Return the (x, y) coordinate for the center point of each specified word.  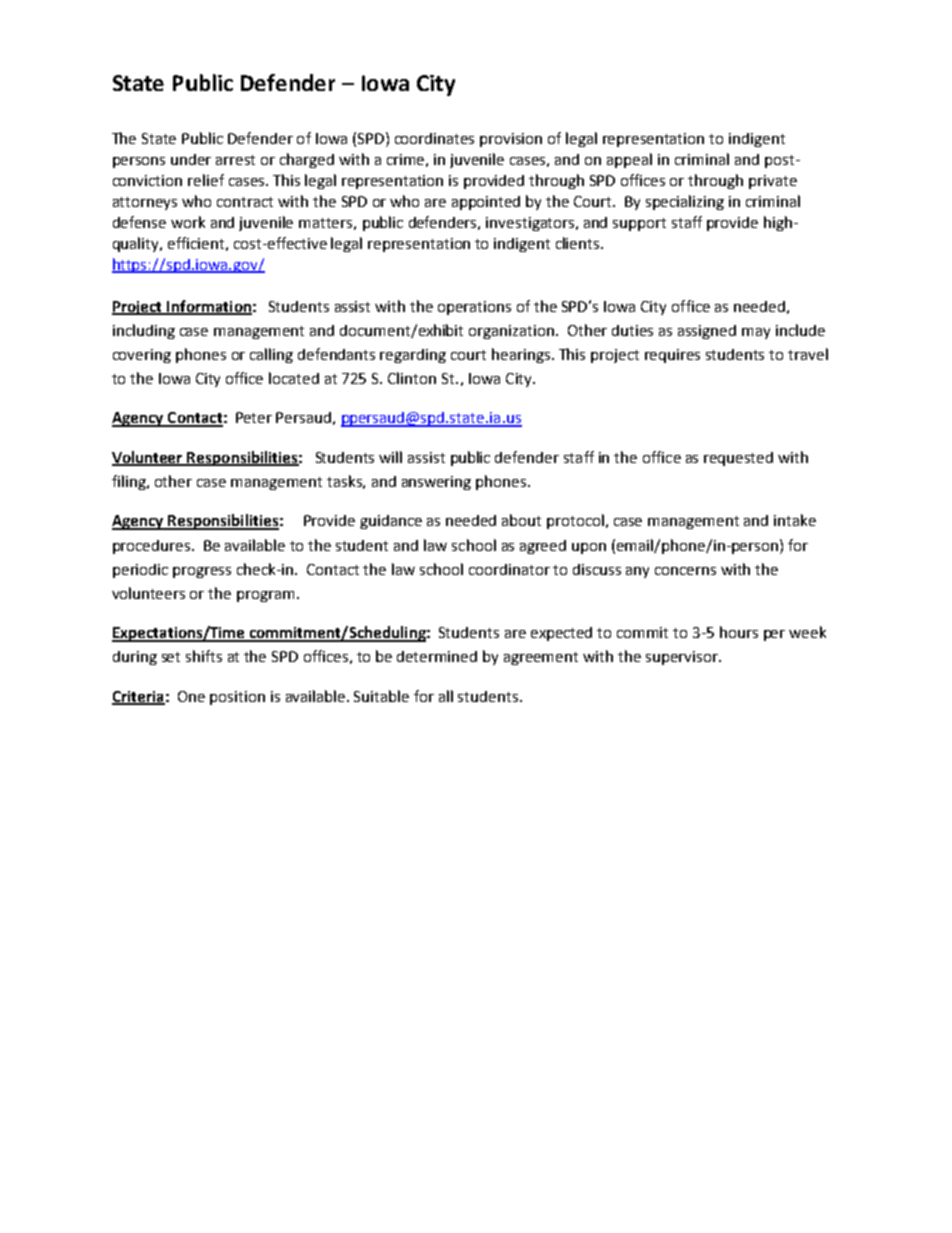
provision (511, 140)
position (237, 698)
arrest (235, 160)
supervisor (683, 658)
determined (437, 656)
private (773, 182)
